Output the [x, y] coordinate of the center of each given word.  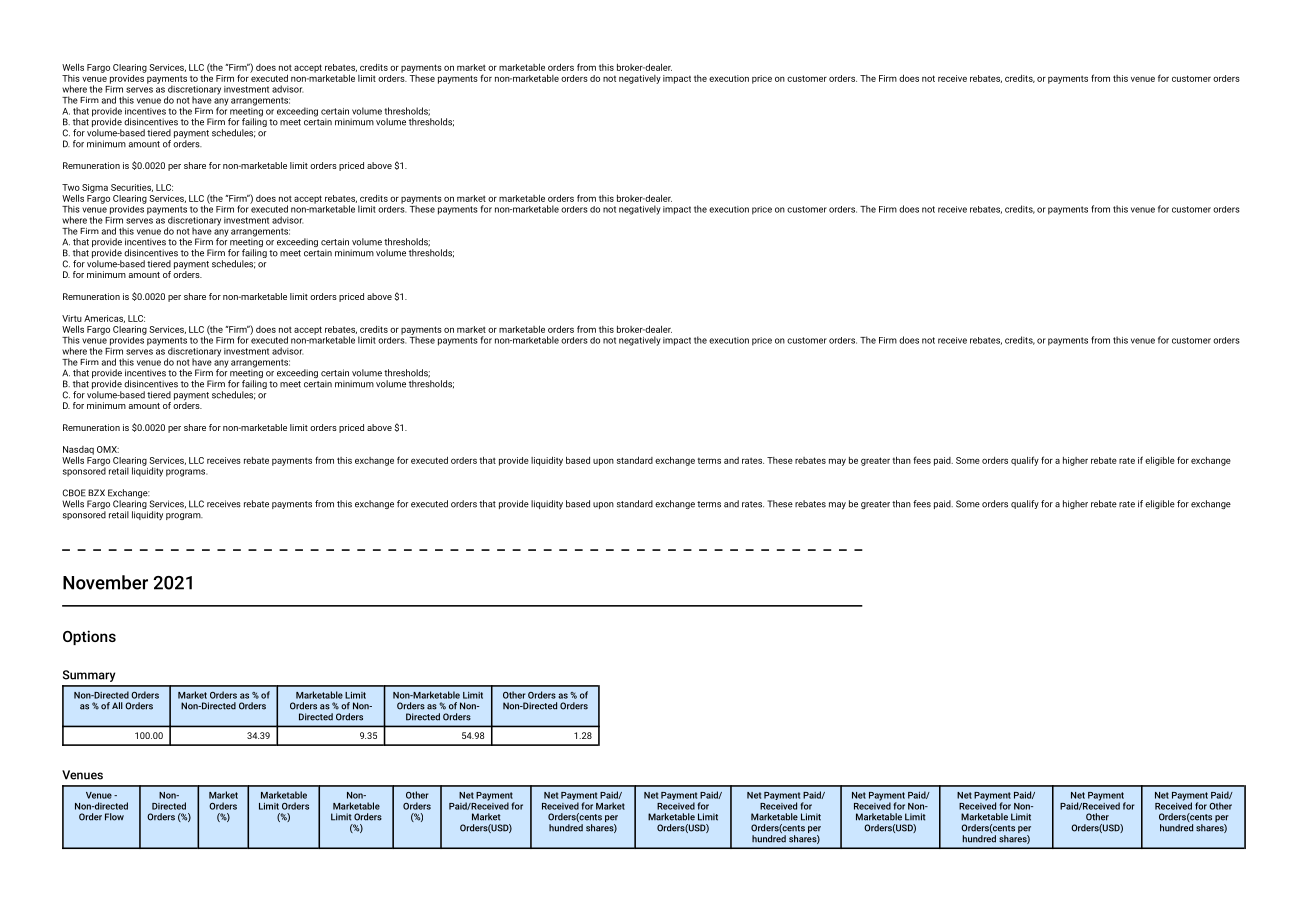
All [117, 705]
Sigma [95, 188]
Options [89, 637]
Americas [104, 319]
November [105, 582]
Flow [114, 817]
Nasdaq [78, 450]
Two [71, 187]
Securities [132, 188]
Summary [89, 676]
